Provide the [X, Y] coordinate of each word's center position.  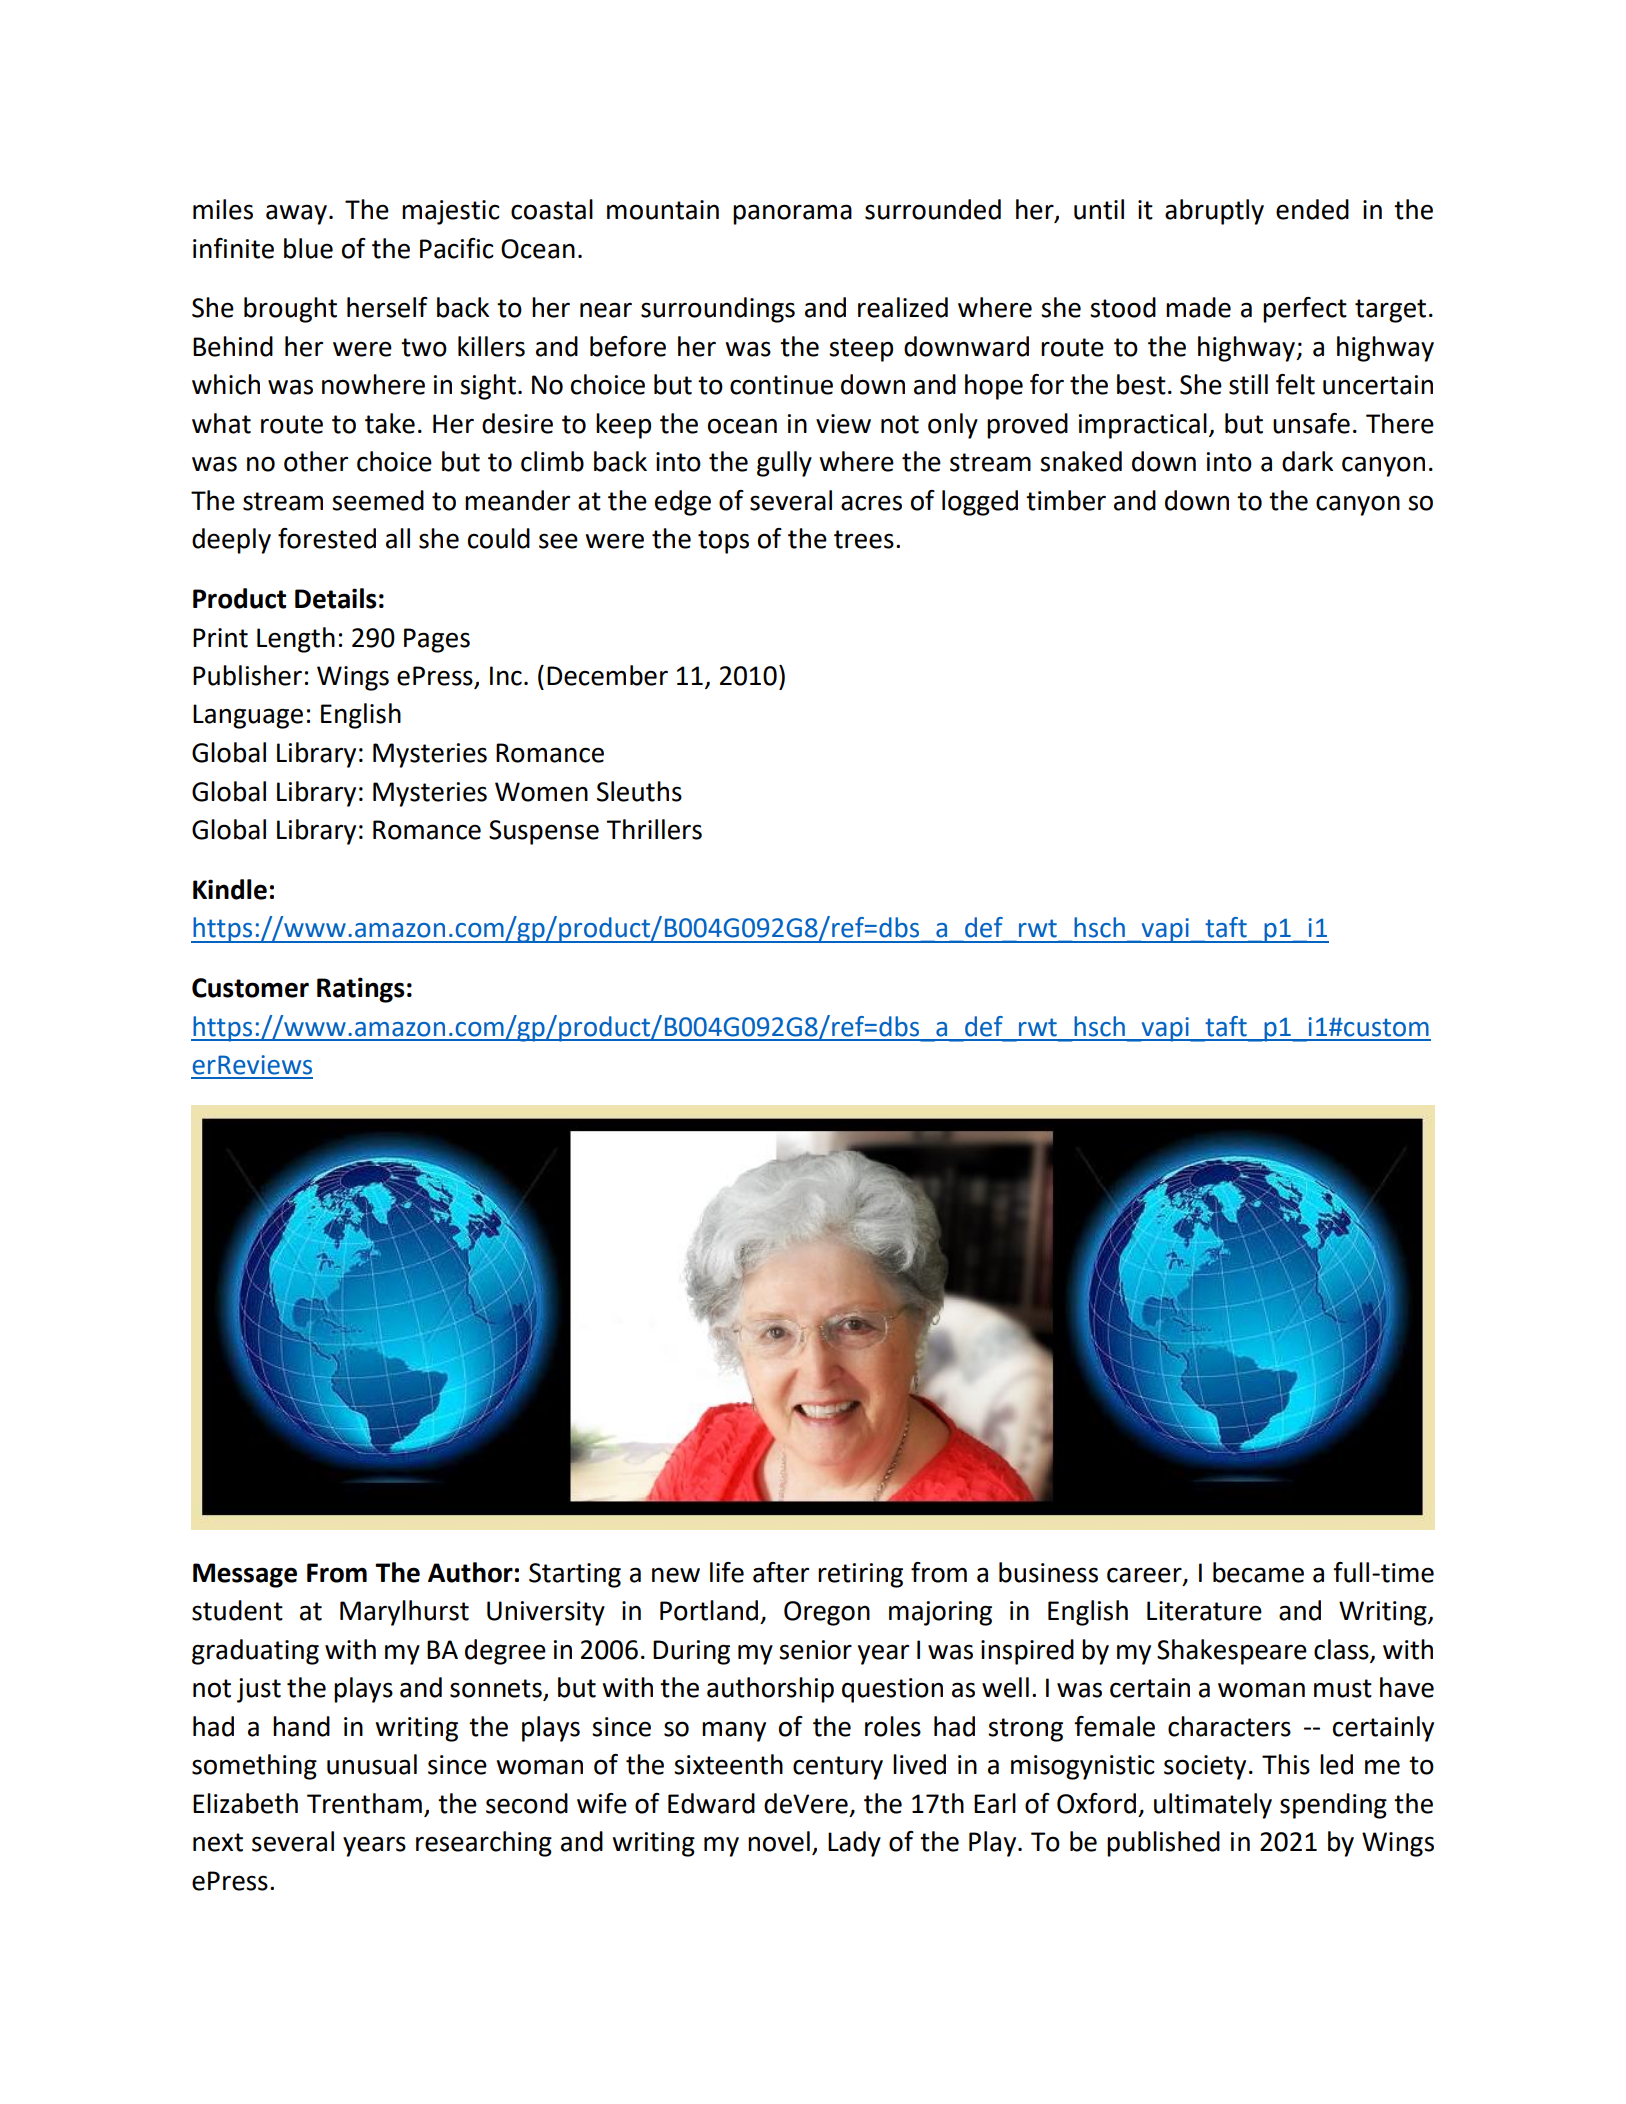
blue [308, 248]
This [1286, 1764]
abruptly [1214, 212]
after [781, 1572]
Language [248, 716]
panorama [792, 214]
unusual [372, 1764]
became [1258, 1572]
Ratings [361, 990]
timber [1066, 500]
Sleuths [639, 791]
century [838, 1768]
